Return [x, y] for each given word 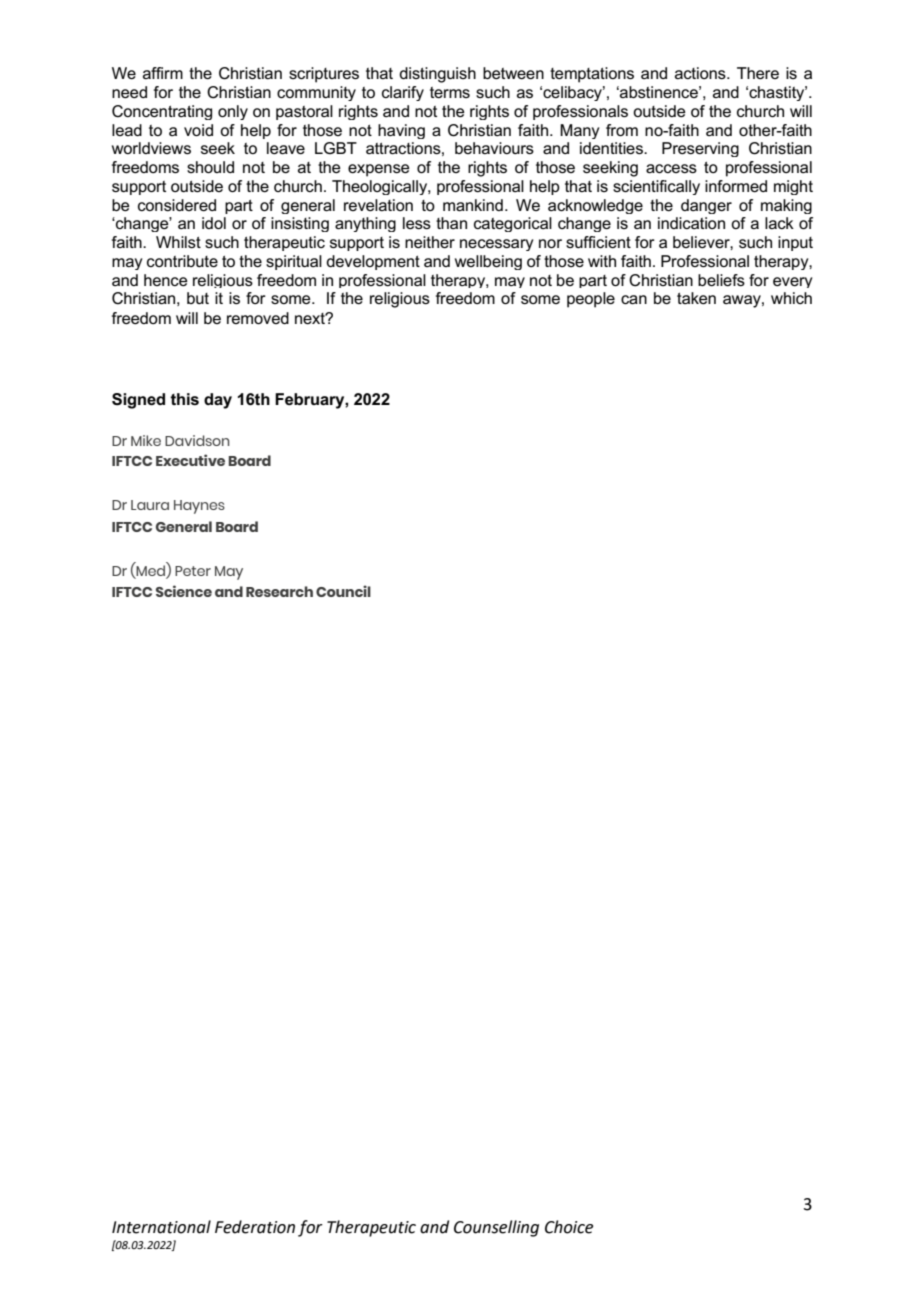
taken [696, 298]
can [634, 299]
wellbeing [488, 262]
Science [184, 591]
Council [343, 591]
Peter [193, 571]
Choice [569, 1227]
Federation [255, 1227]
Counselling [496, 1228]
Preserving [700, 149]
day [218, 401]
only [233, 112]
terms [450, 92]
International [161, 1227]
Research [279, 591]
